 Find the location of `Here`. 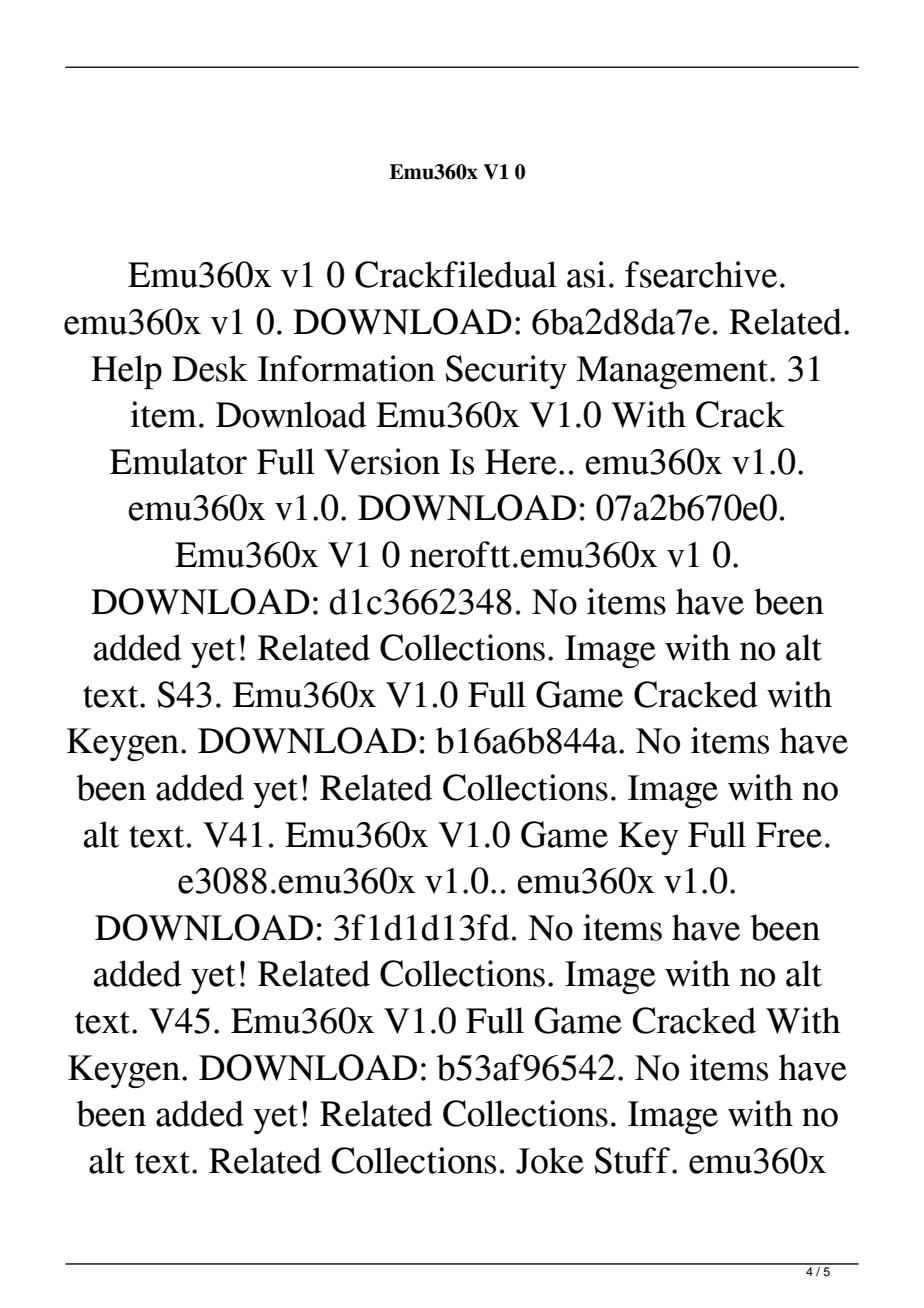

Here is located at coordinates (521, 462).
